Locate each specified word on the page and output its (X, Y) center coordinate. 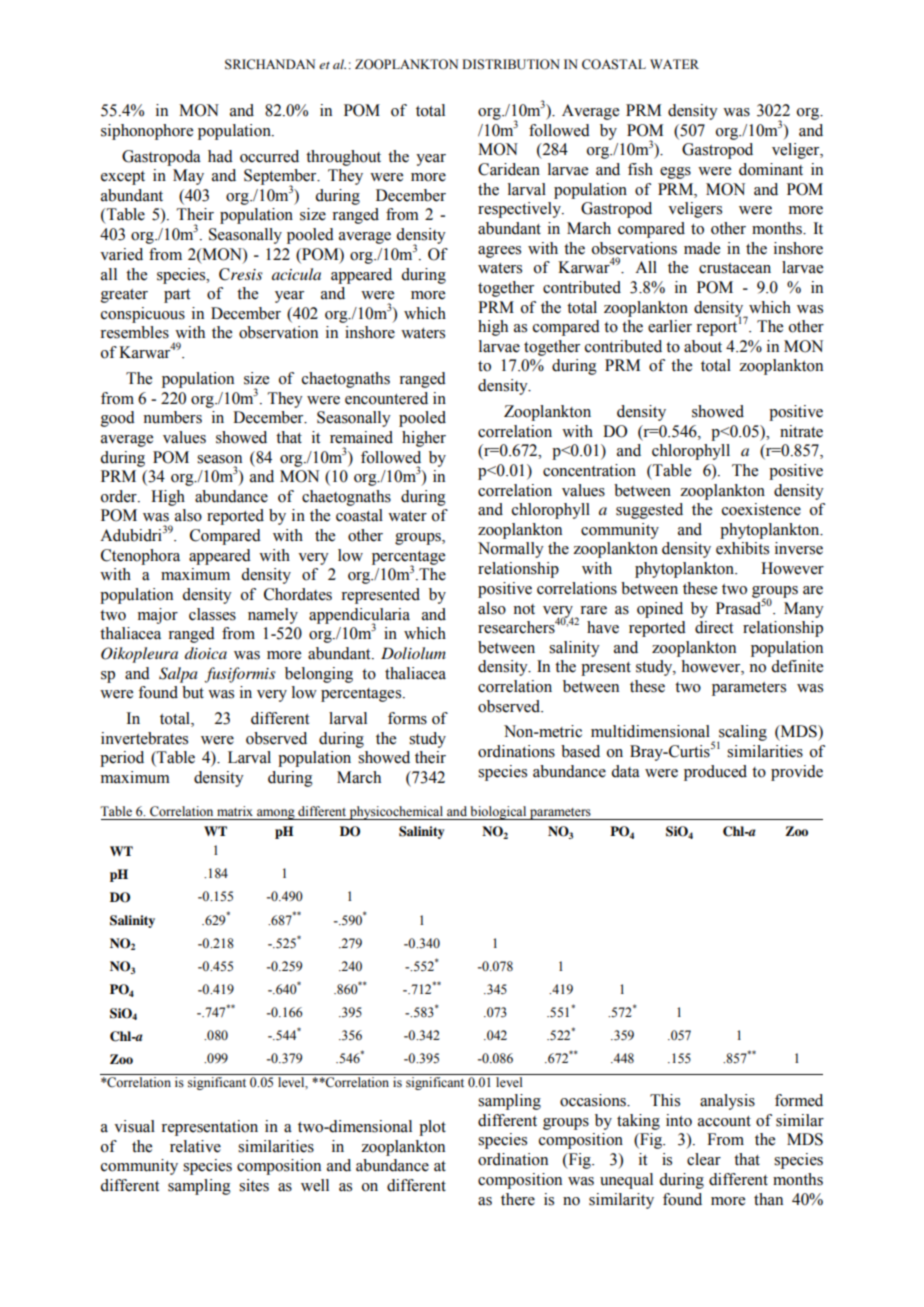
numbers (172, 417)
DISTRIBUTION (511, 64)
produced (715, 773)
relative (195, 1146)
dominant (771, 169)
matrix (235, 811)
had (220, 156)
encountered (386, 398)
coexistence (761, 509)
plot (432, 1128)
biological (498, 813)
